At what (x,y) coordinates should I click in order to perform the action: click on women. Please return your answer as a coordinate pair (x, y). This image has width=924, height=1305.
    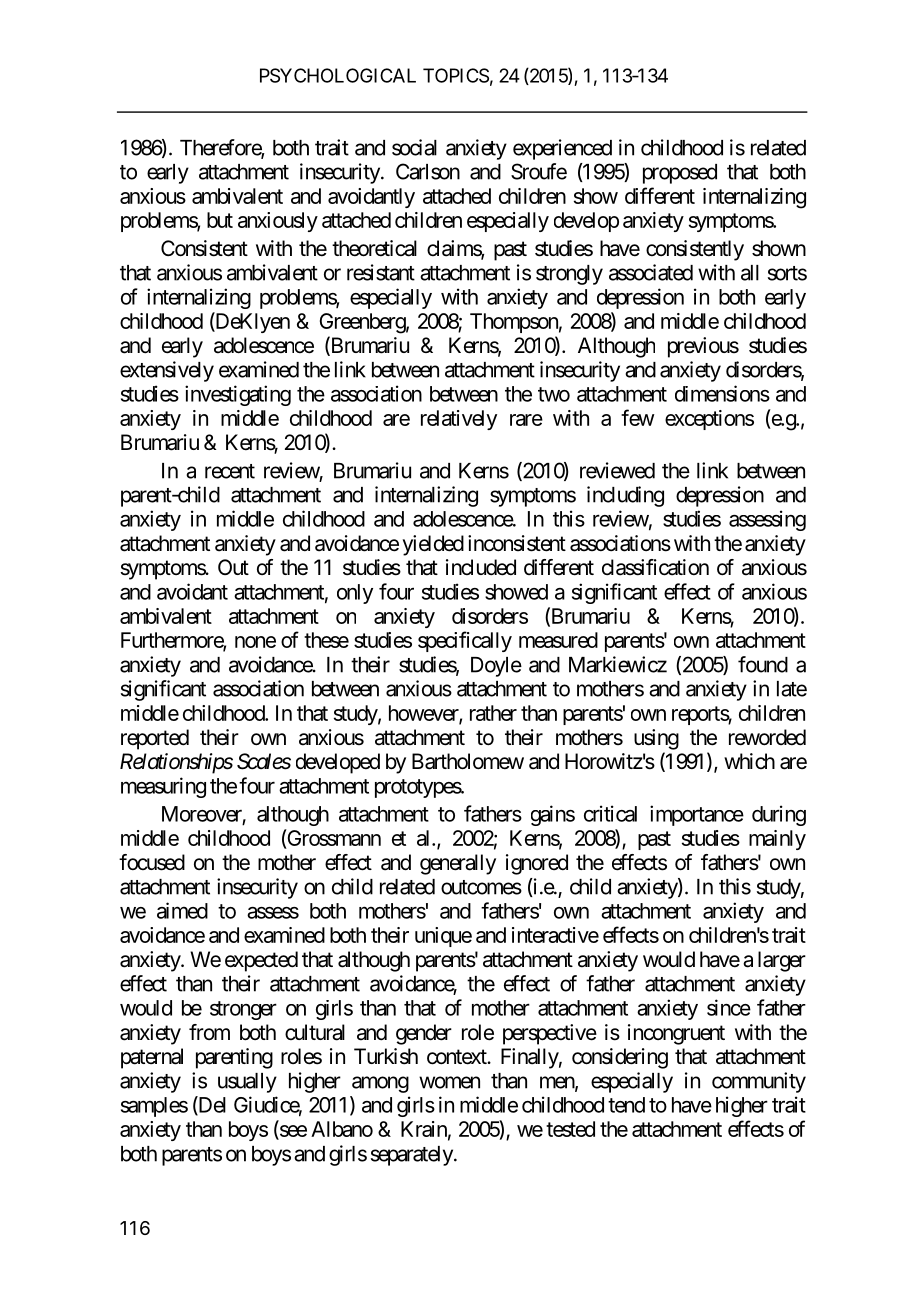
    Looking at the image, I should click on (449, 1082).
